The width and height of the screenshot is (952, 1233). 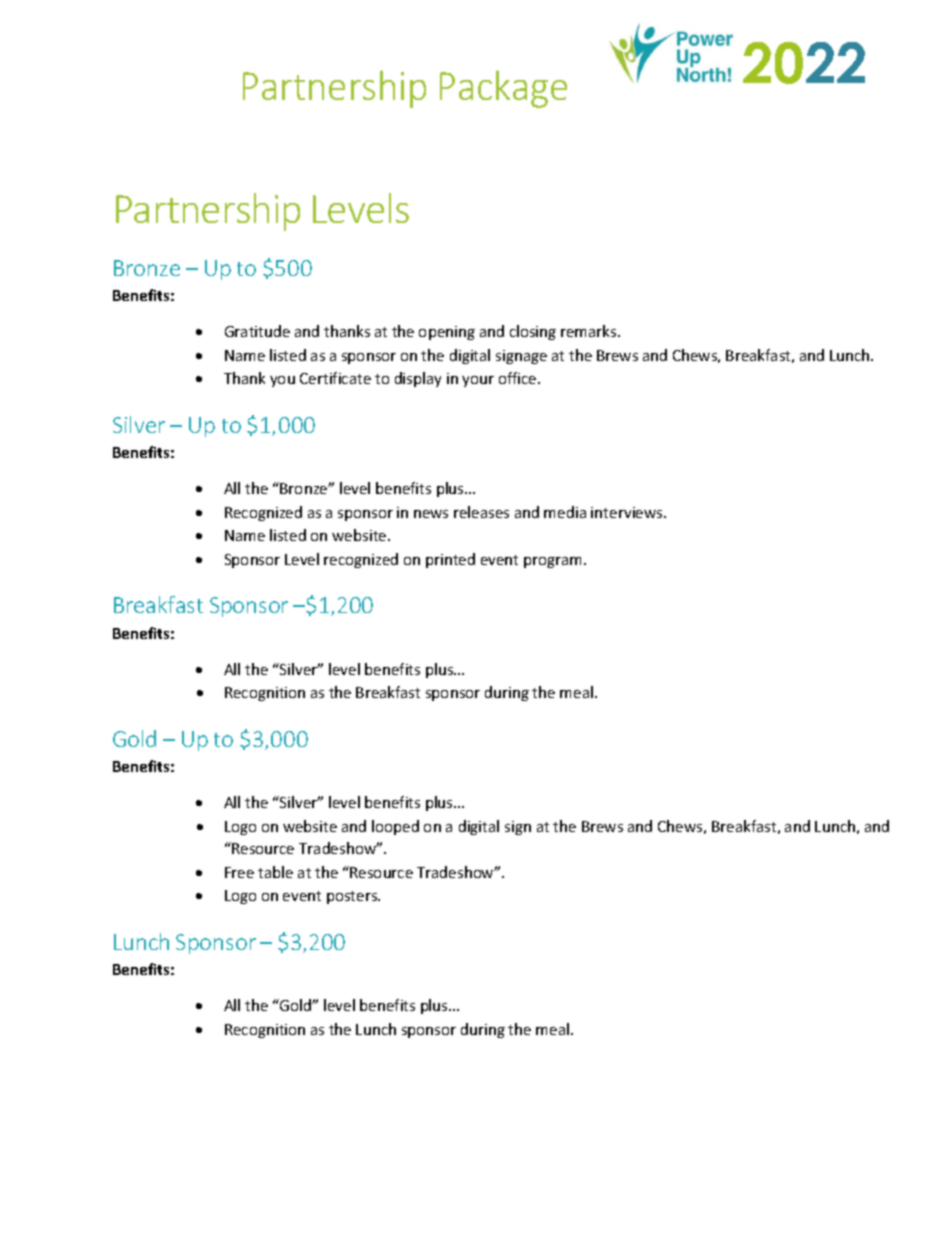 What do you see at coordinates (590, 331) in the screenshot?
I see `remarks` at bounding box center [590, 331].
